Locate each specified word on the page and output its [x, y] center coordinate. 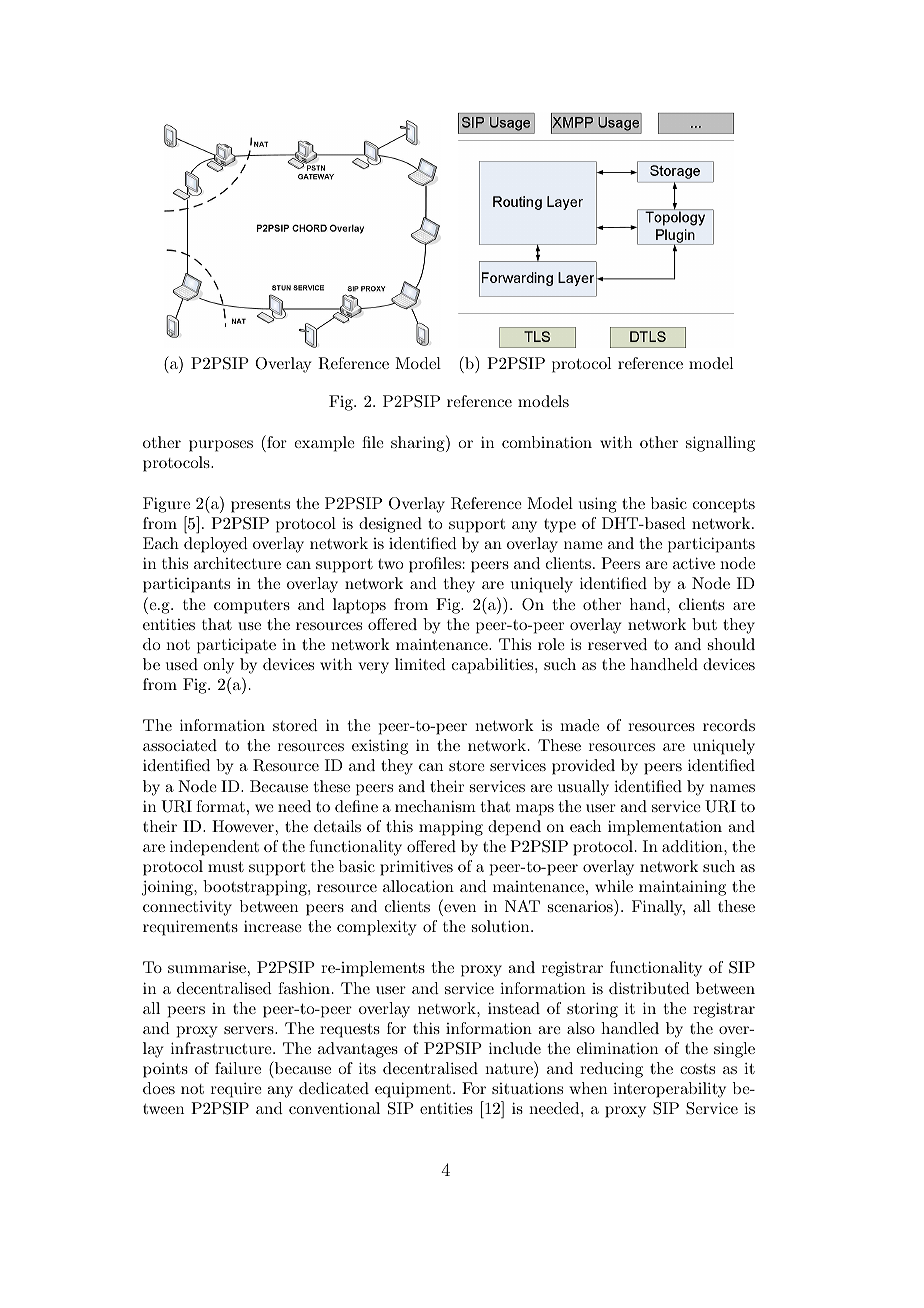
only [218, 666]
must [226, 867]
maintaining [682, 888]
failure [238, 1068]
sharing [419, 443]
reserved [617, 644]
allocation [418, 886]
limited [420, 664]
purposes [221, 446]
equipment [414, 1090]
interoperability [669, 1090]
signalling [720, 444]
